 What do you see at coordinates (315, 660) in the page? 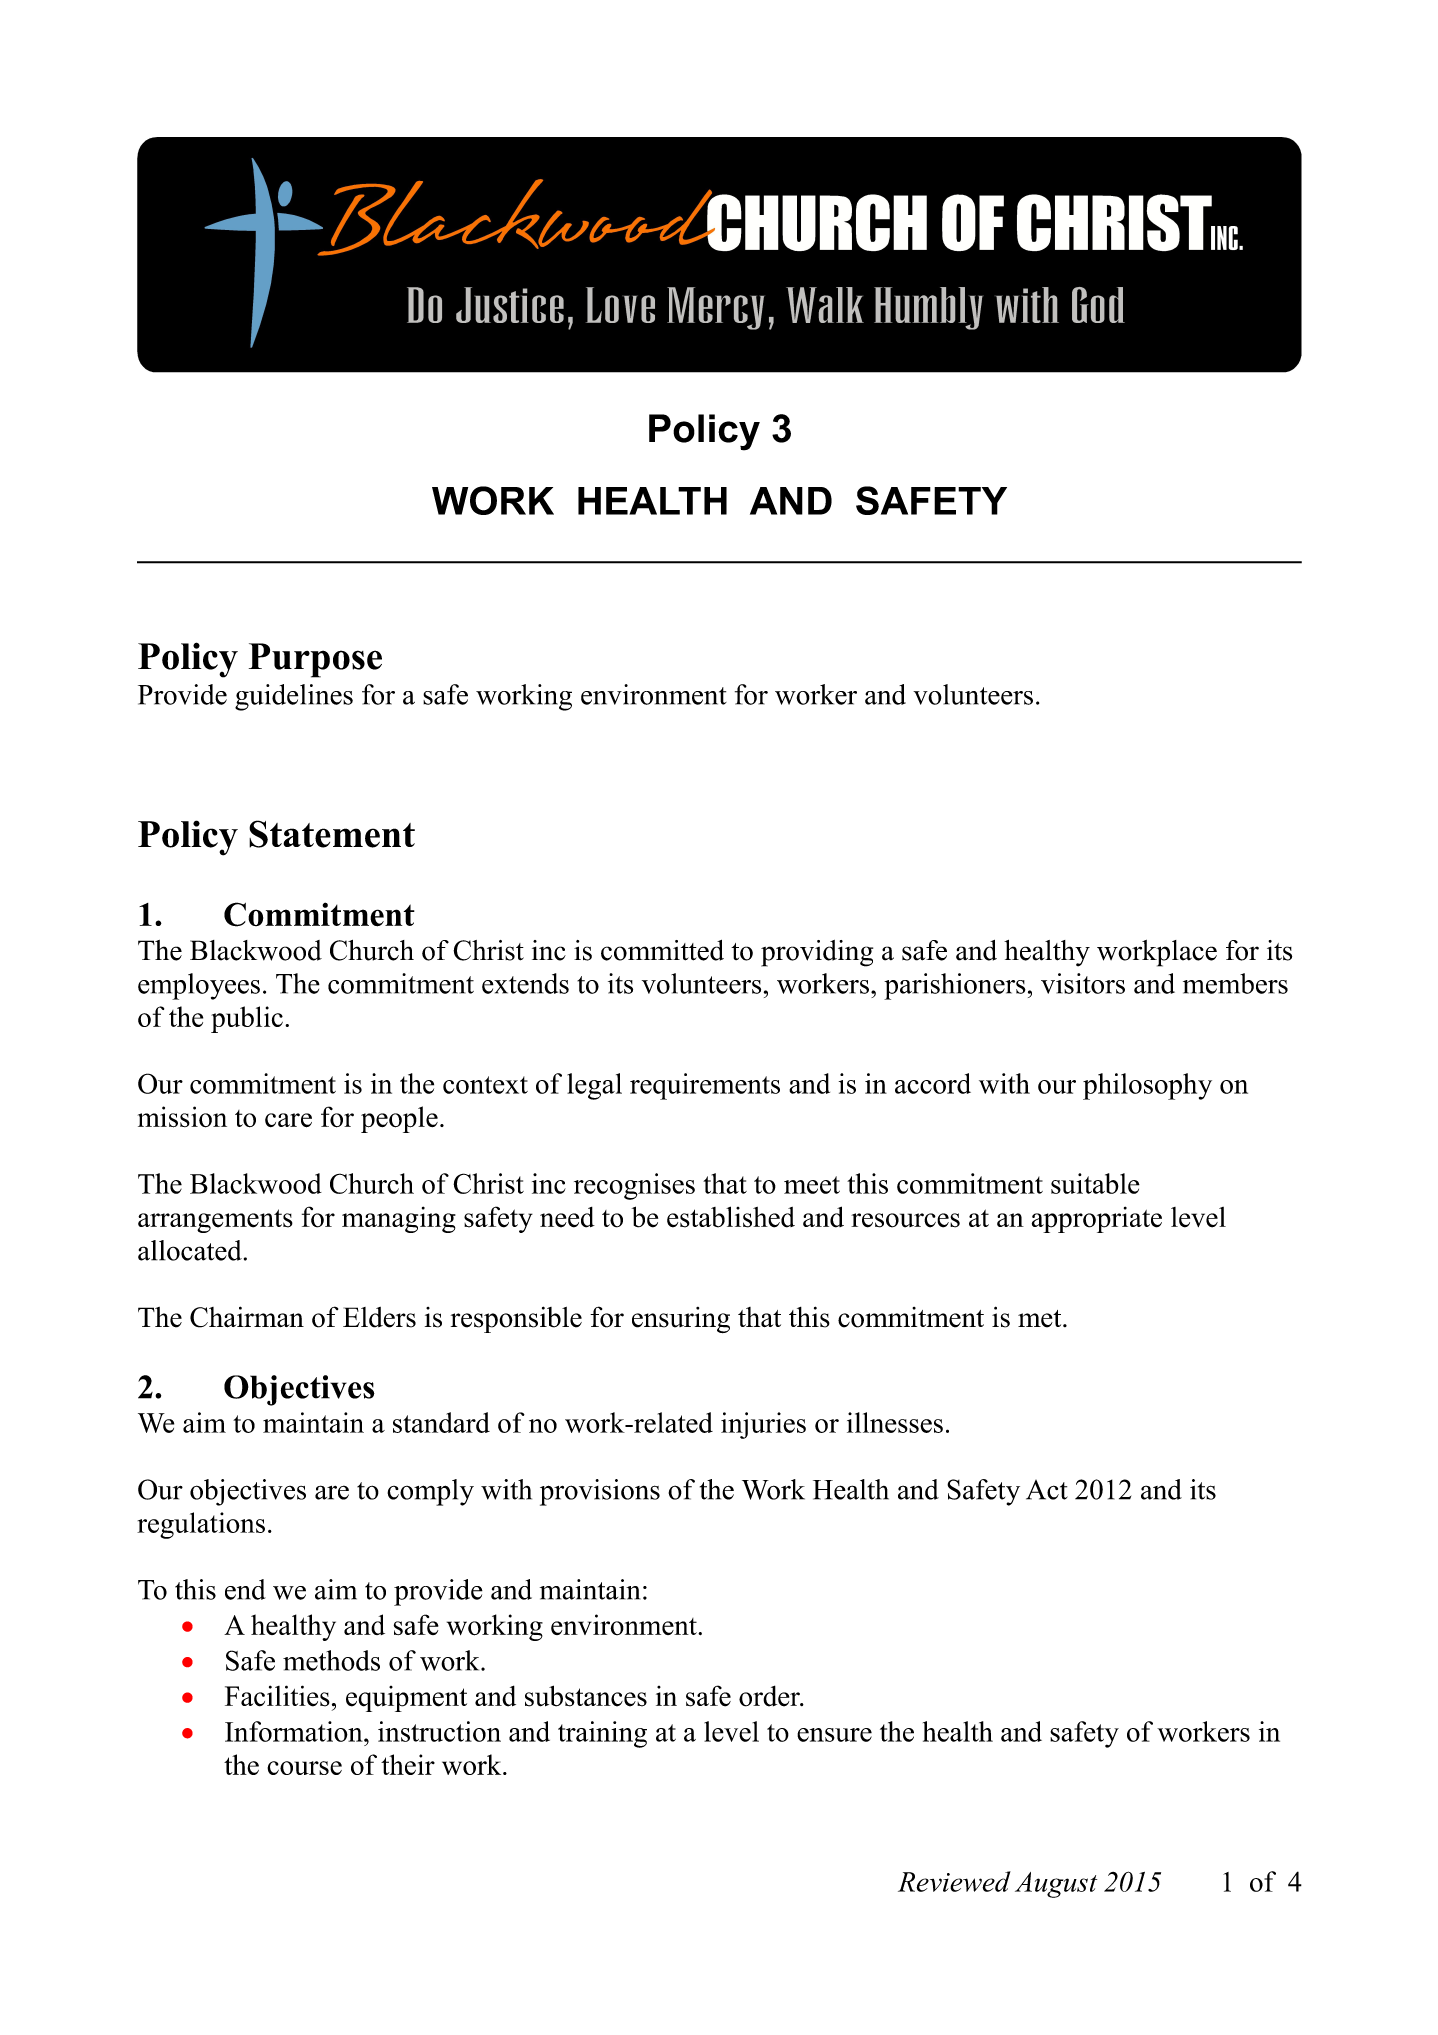
I see `Purpose` at bounding box center [315, 660].
